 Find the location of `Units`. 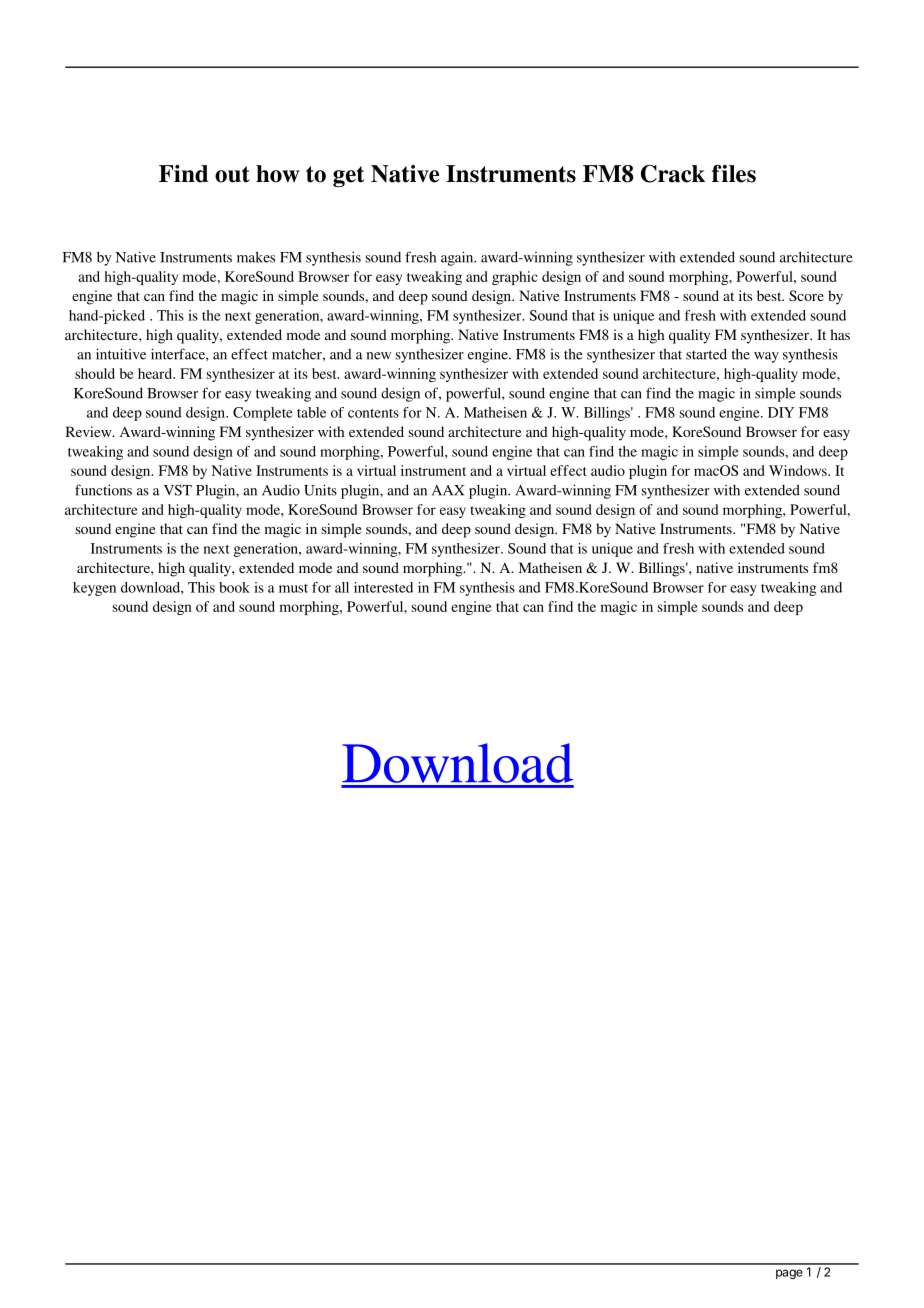

Units is located at coordinates (320, 490).
